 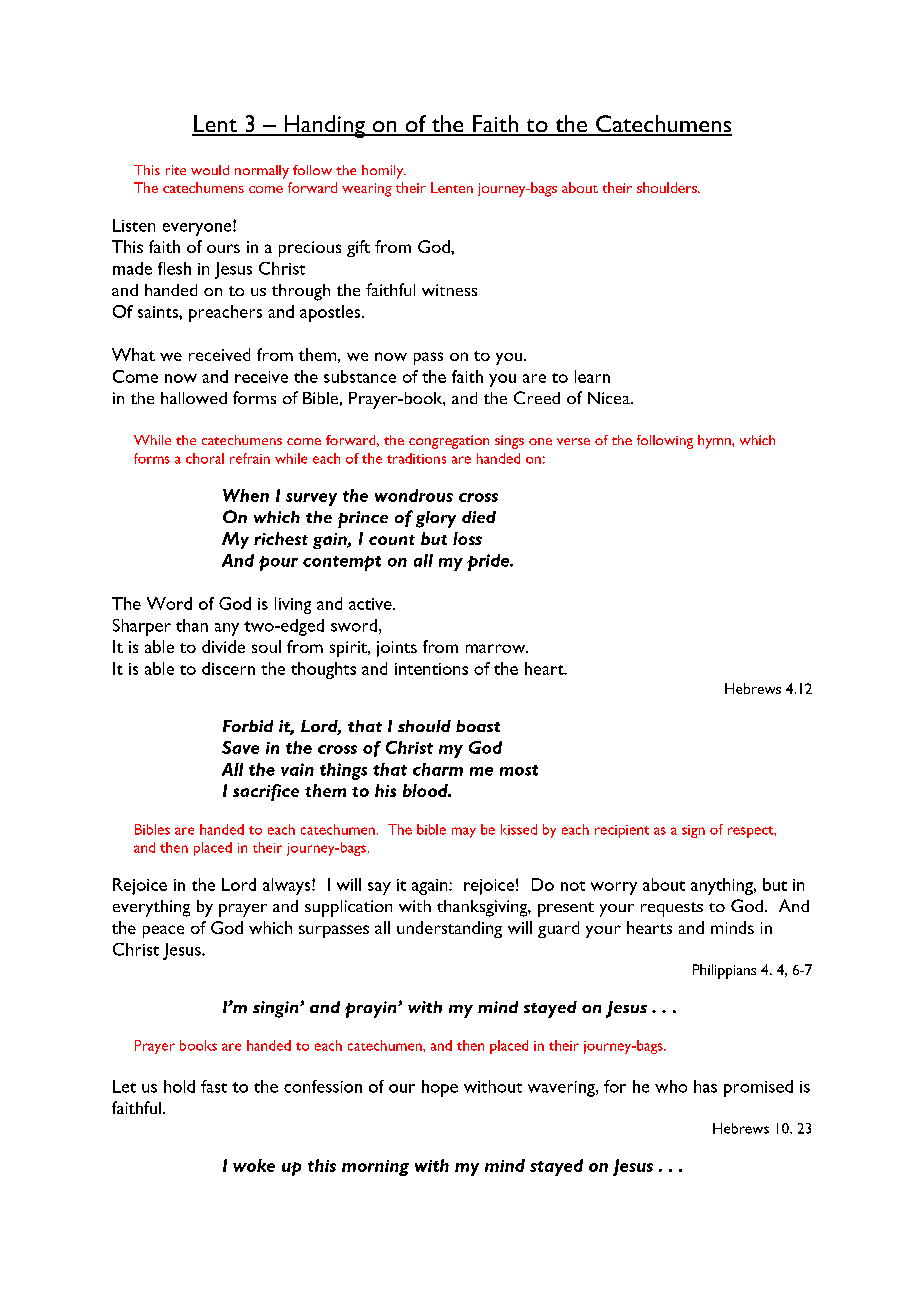 What do you see at coordinates (384, 172) in the screenshot?
I see `homily` at bounding box center [384, 172].
